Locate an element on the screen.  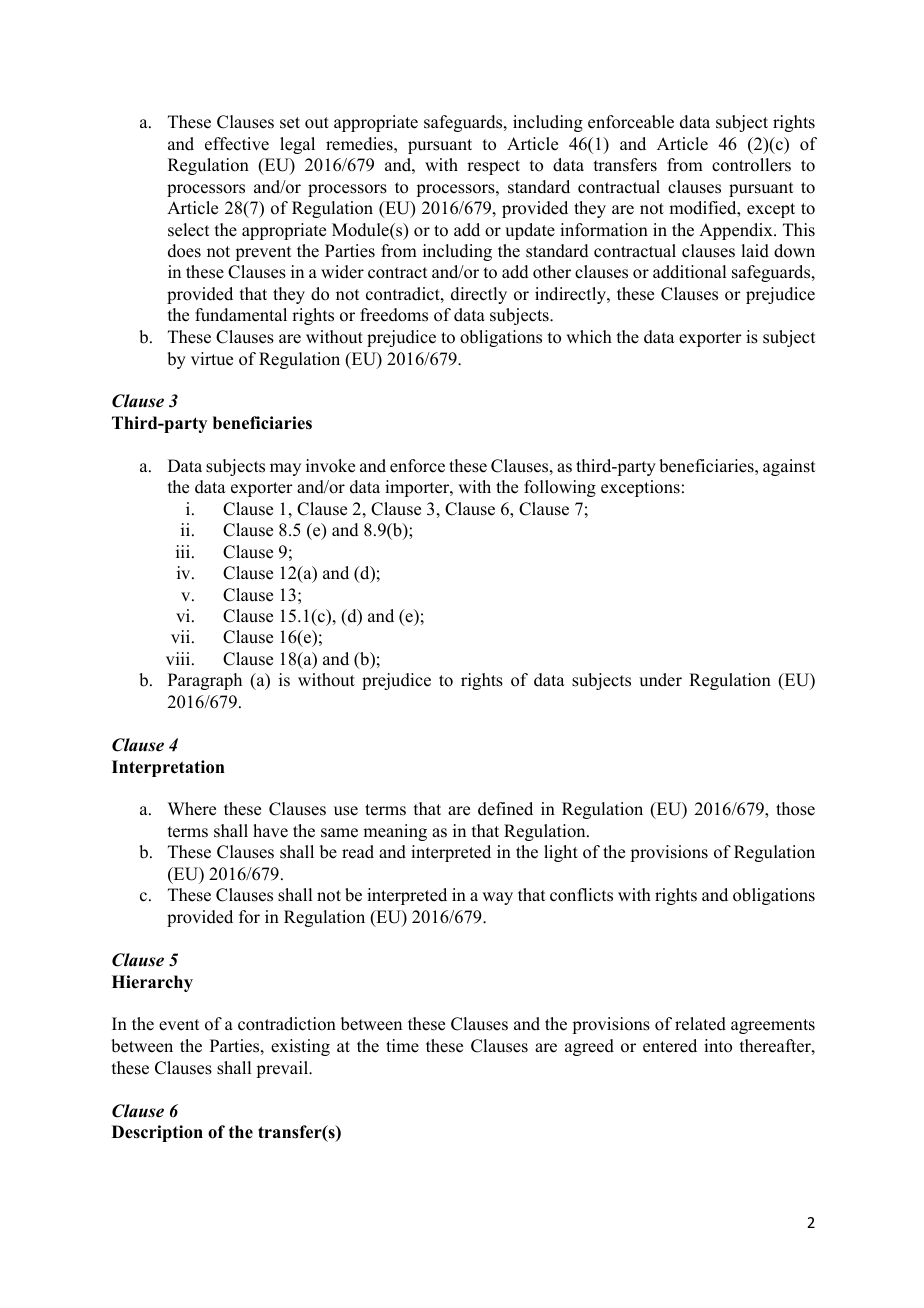
respect is located at coordinates (493, 167).
